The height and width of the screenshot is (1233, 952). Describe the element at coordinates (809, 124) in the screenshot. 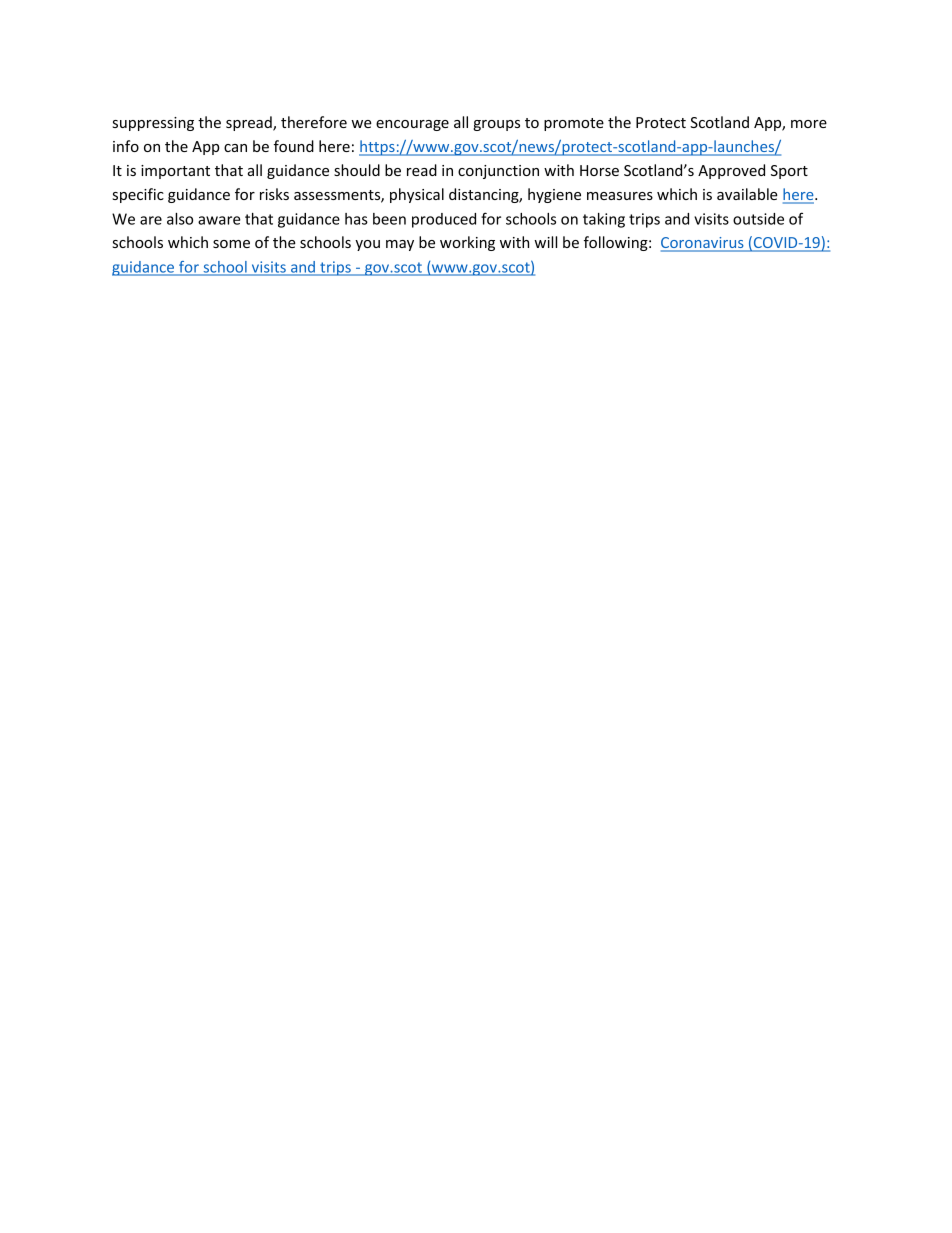

I see `more` at that location.
